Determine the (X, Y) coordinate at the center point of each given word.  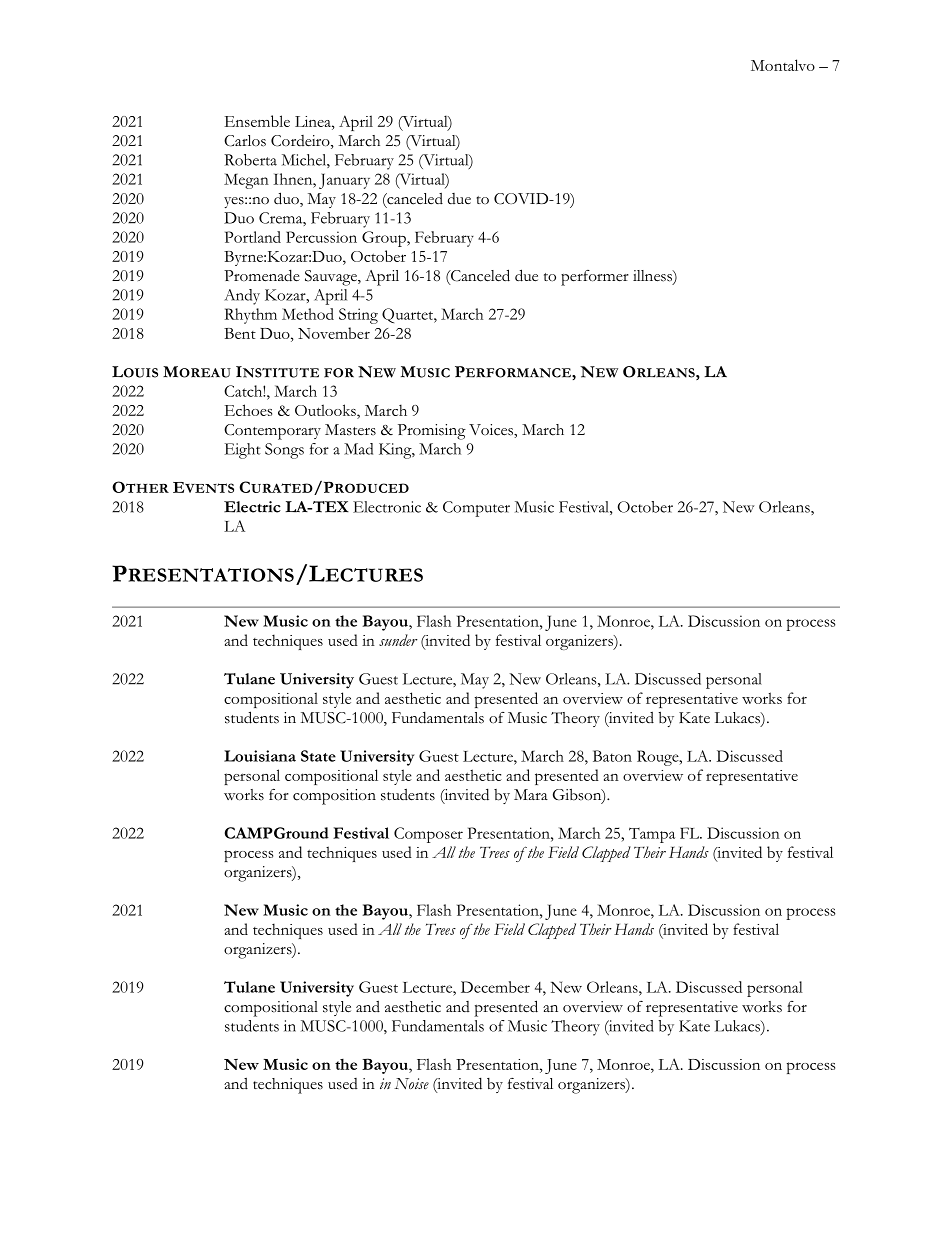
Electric (252, 507)
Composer (428, 835)
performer (595, 278)
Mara (531, 794)
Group (385, 239)
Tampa (652, 835)
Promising (432, 432)
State (318, 756)
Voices (492, 430)
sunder (398, 640)
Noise (411, 1083)
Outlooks (326, 411)
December (495, 987)
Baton (612, 756)
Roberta (250, 160)
